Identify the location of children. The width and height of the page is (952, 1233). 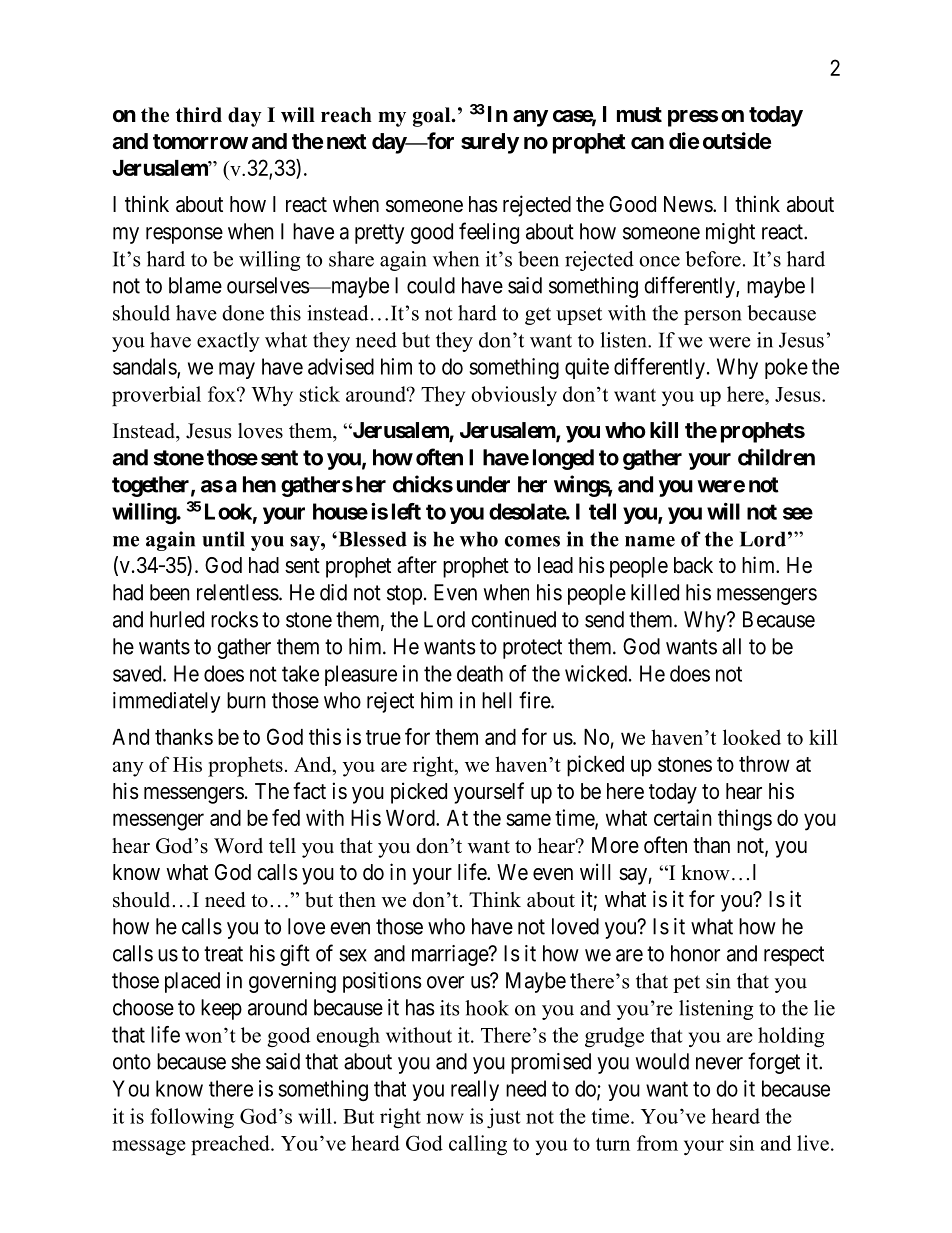
(776, 457).
